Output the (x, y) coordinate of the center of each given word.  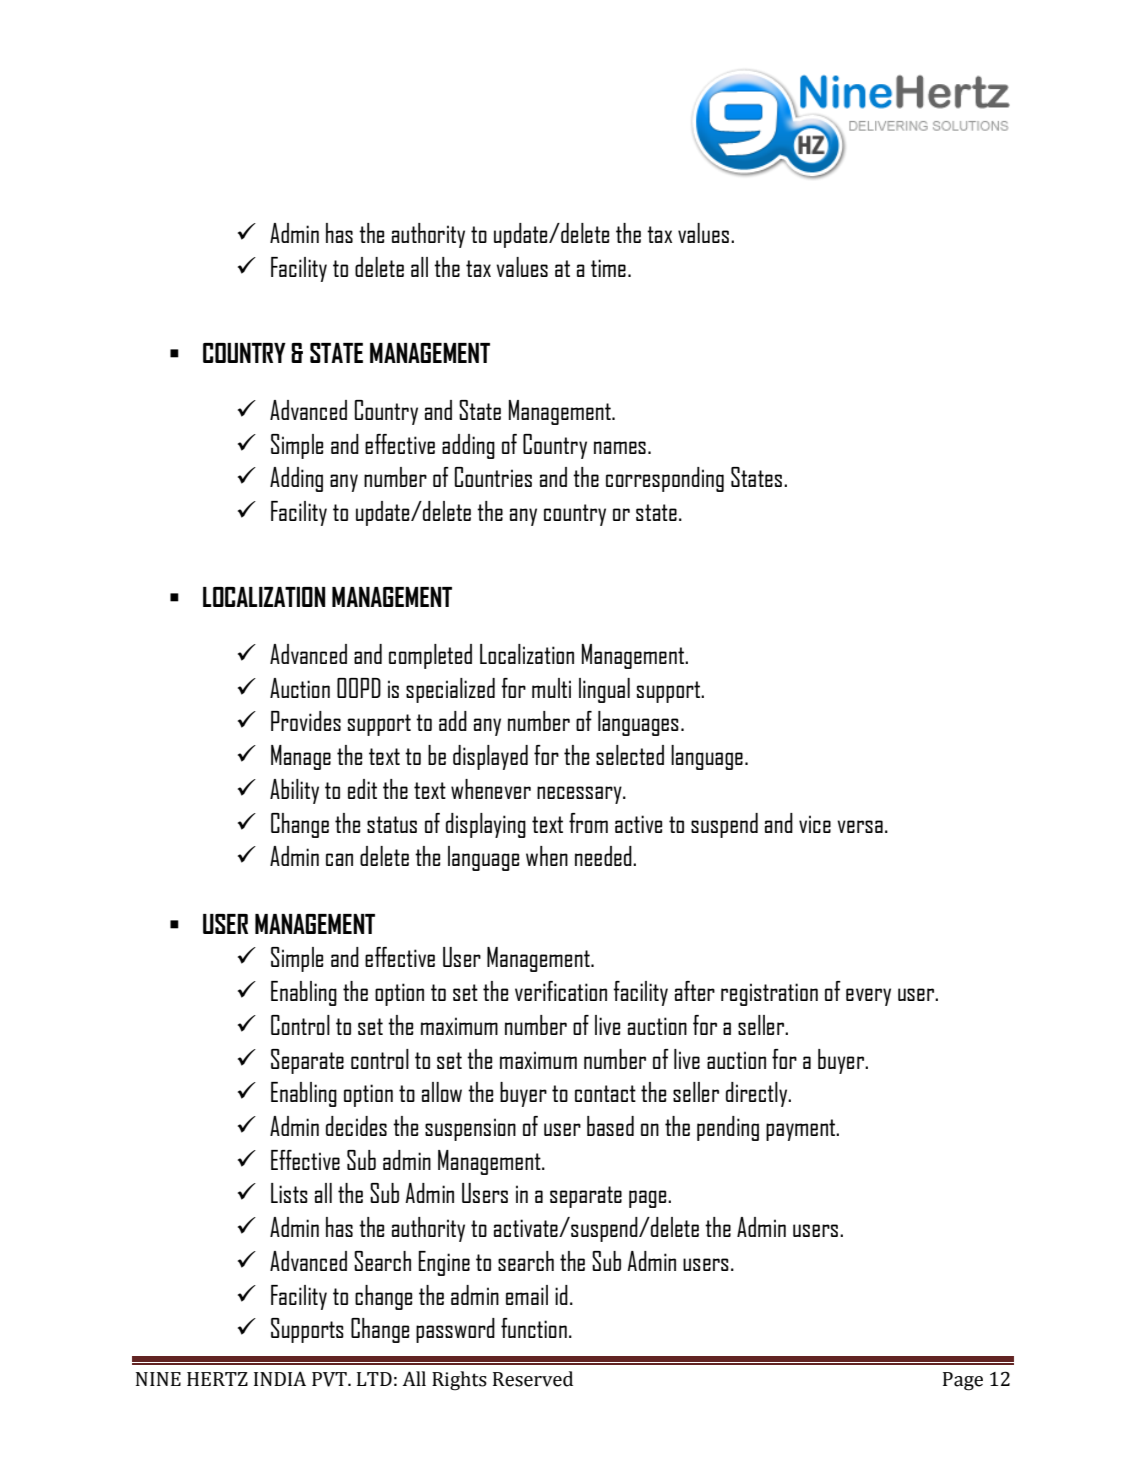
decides (356, 1126)
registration (769, 994)
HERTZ (217, 1379)
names (620, 447)
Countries (493, 477)
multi (551, 688)
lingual (604, 690)
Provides (306, 721)
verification (561, 991)
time (608, 268)
